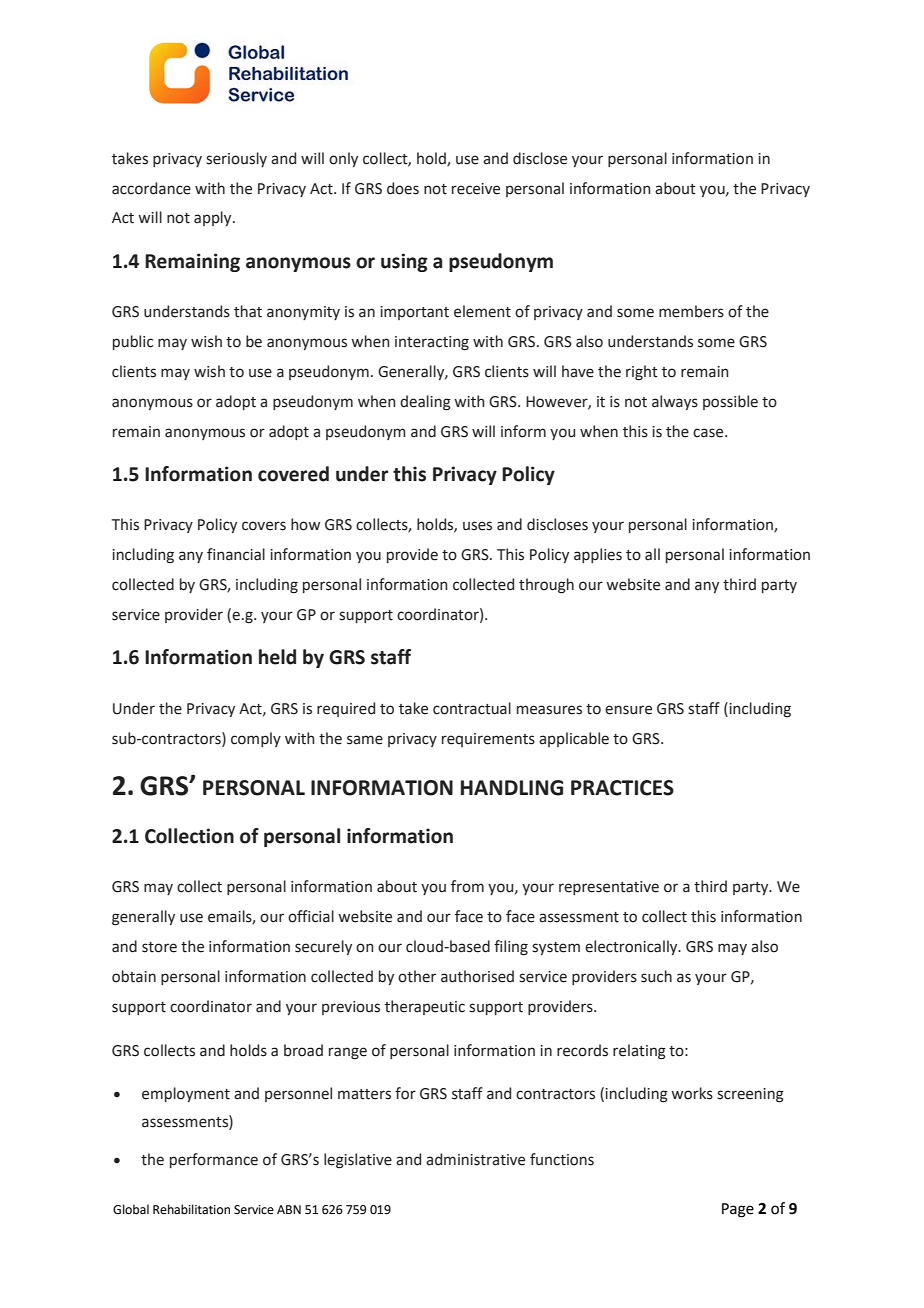 The image size is (924, 1308). I want to click on performance, so click(214, 1160).
